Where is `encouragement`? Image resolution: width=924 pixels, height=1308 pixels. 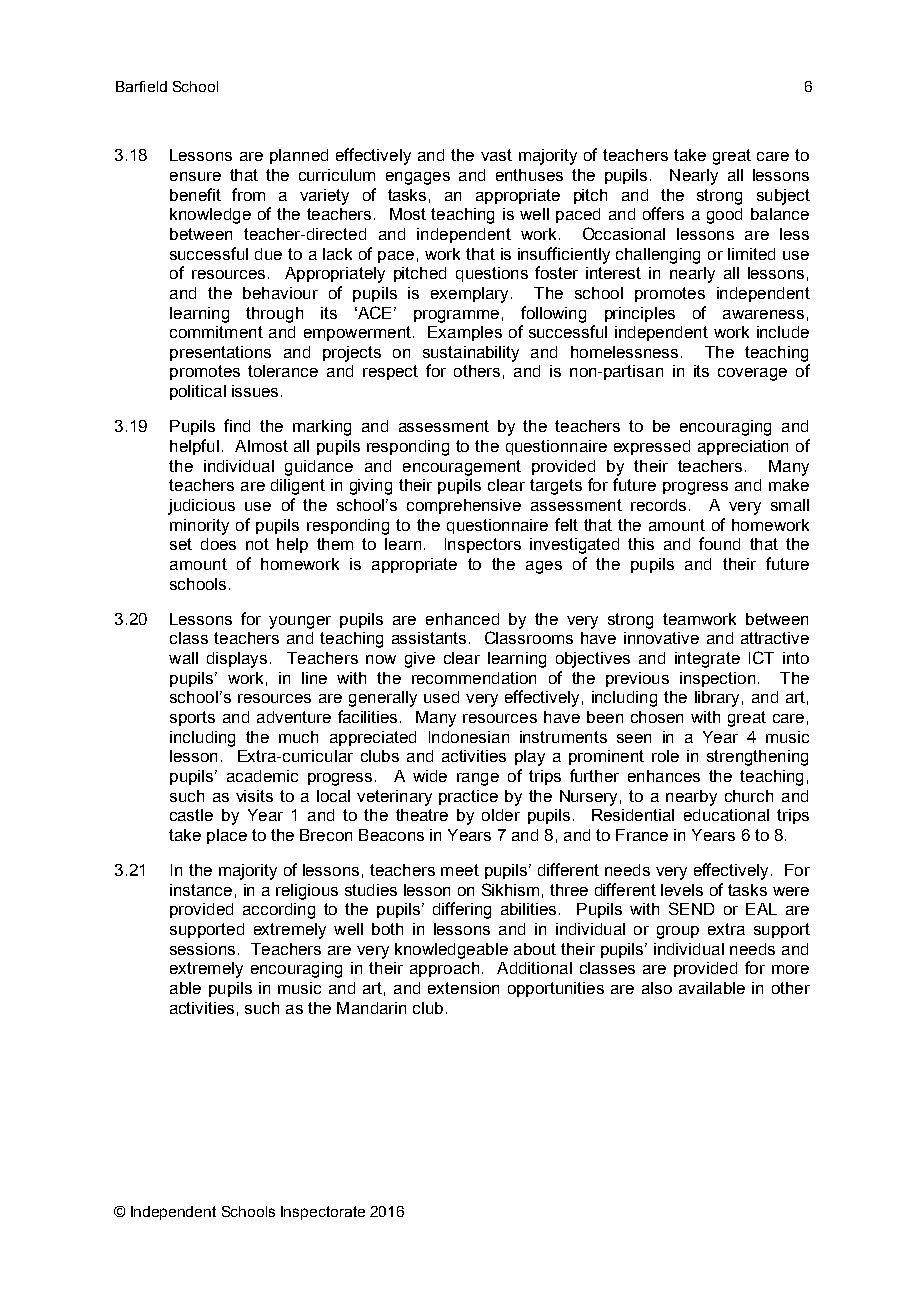
encouragement is located at coordinates (462, 468).
